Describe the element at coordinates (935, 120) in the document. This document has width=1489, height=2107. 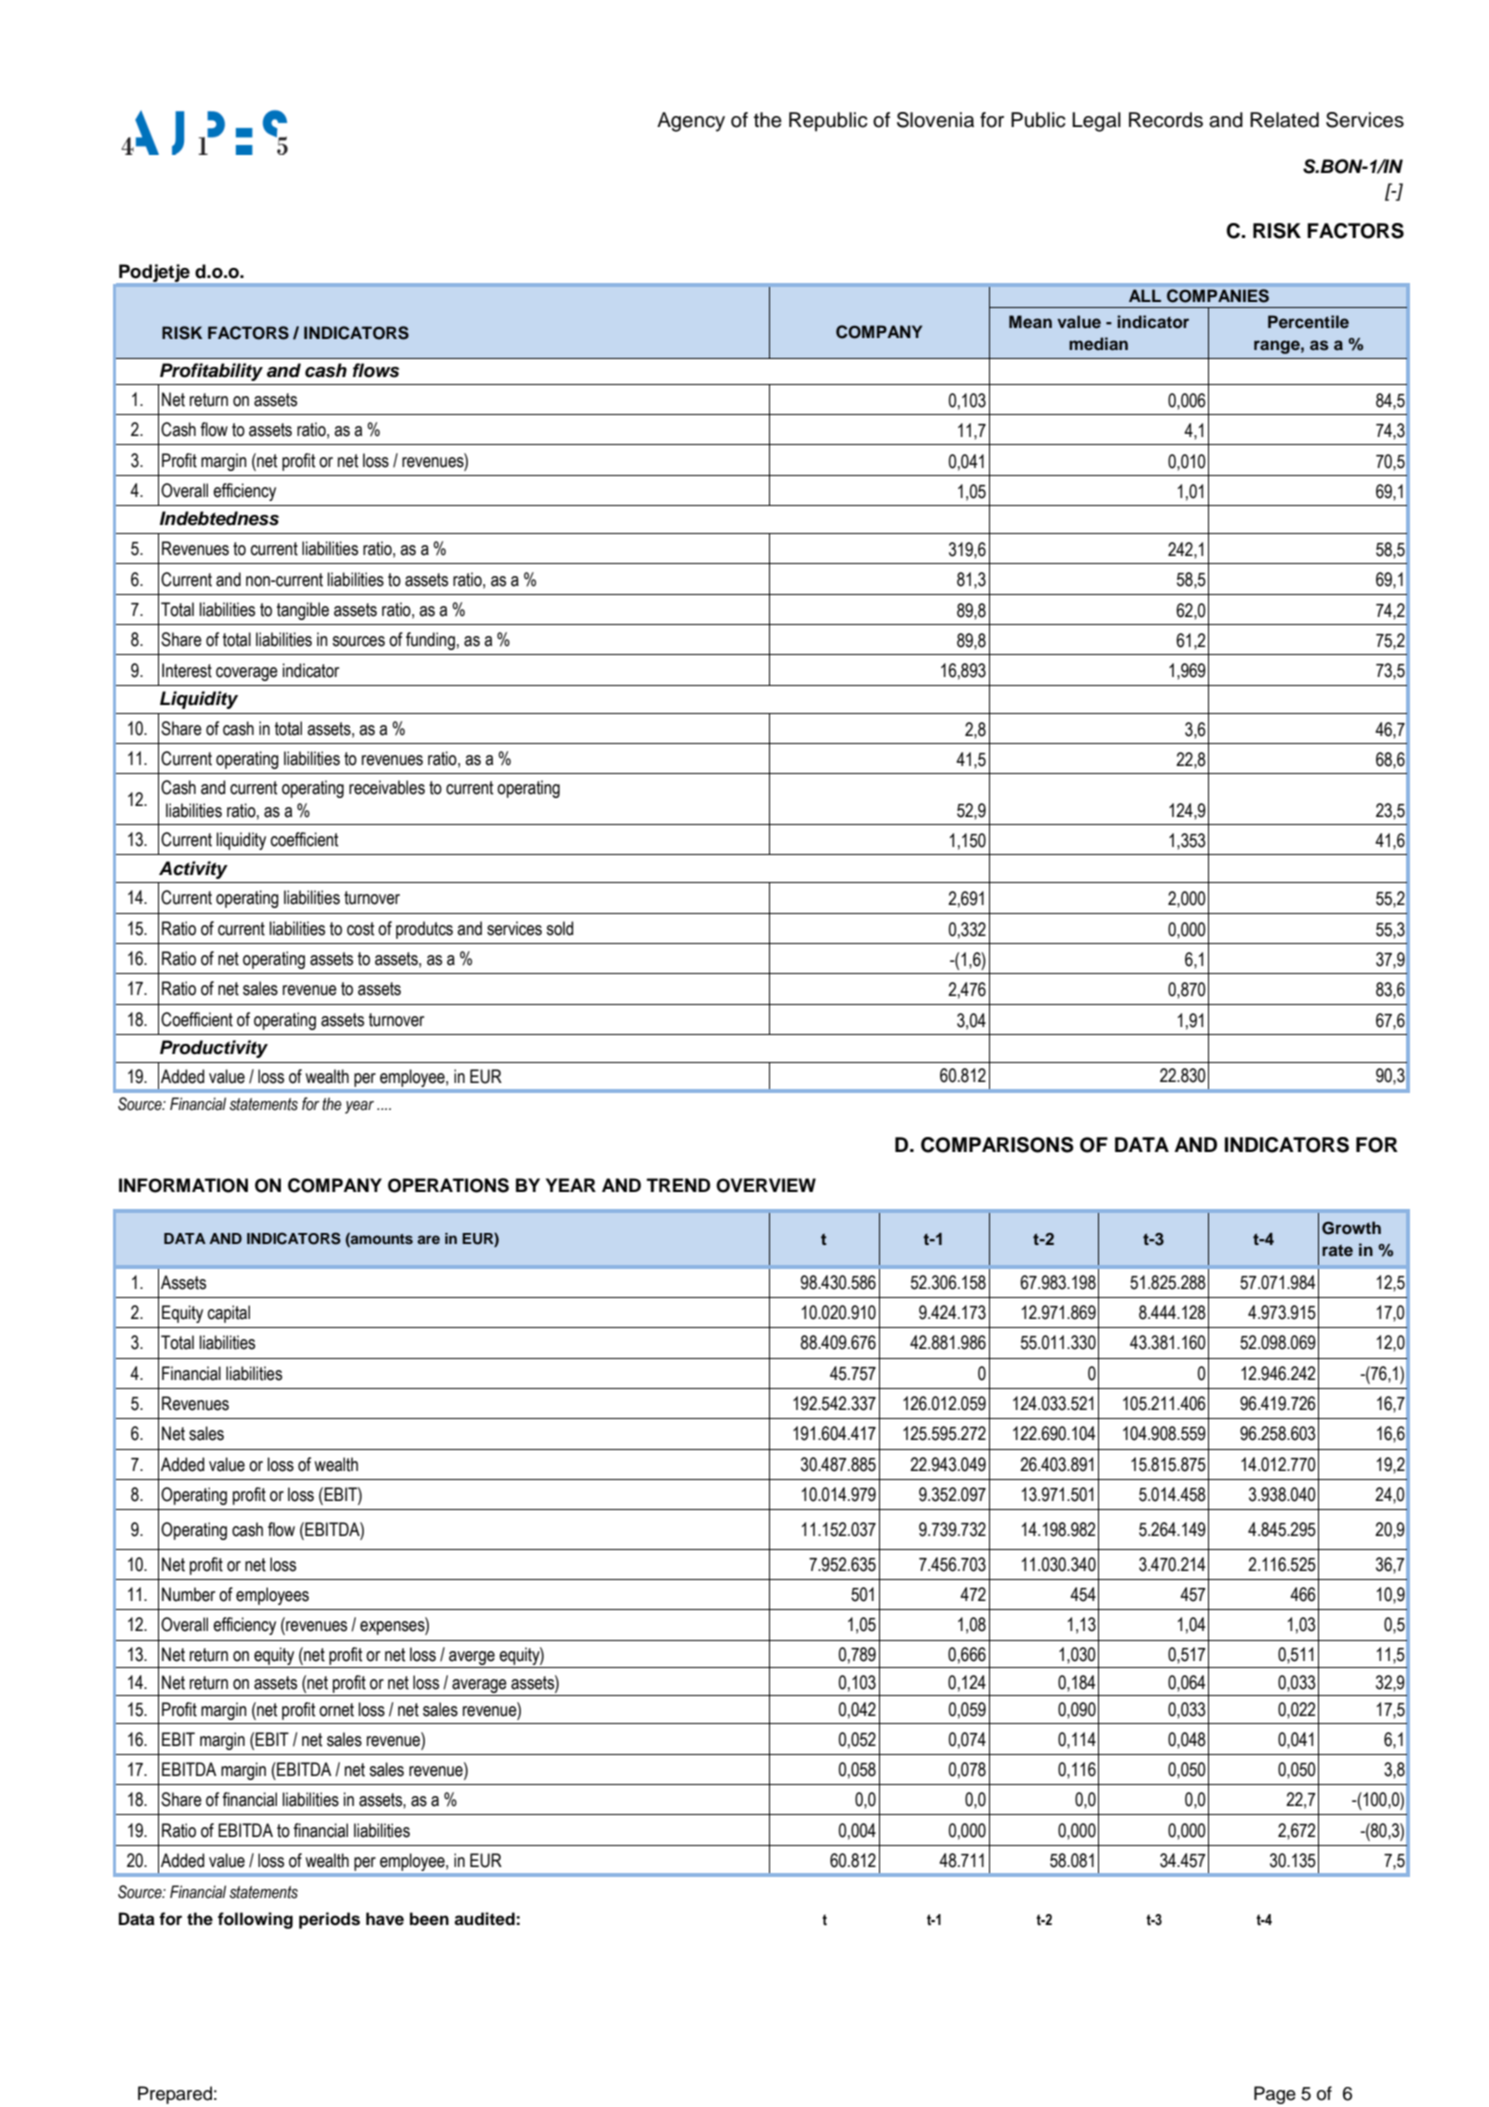
I see `Slovenia` at that location.
